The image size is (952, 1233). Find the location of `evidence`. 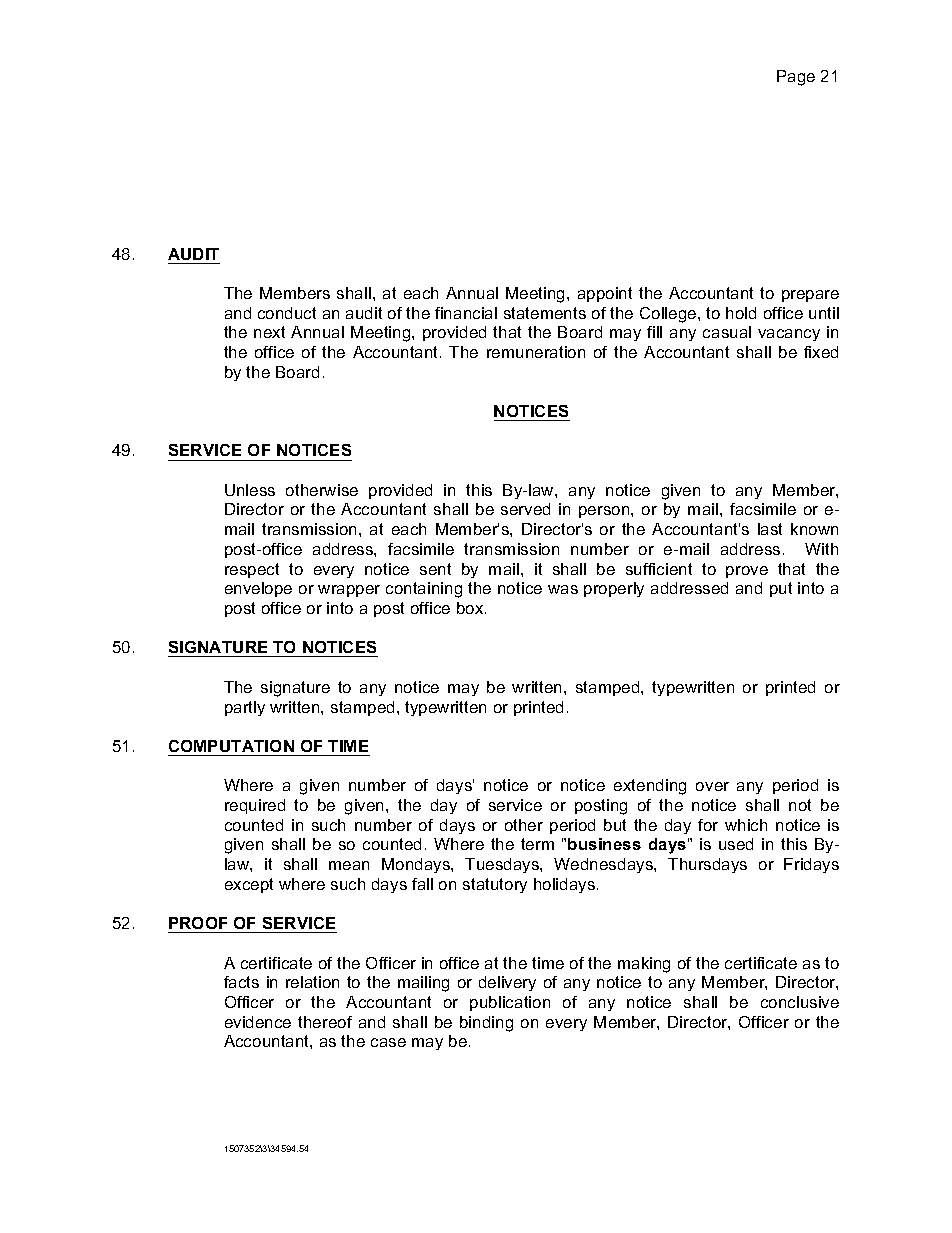

evidence is located at coordinates (258, 1022).
